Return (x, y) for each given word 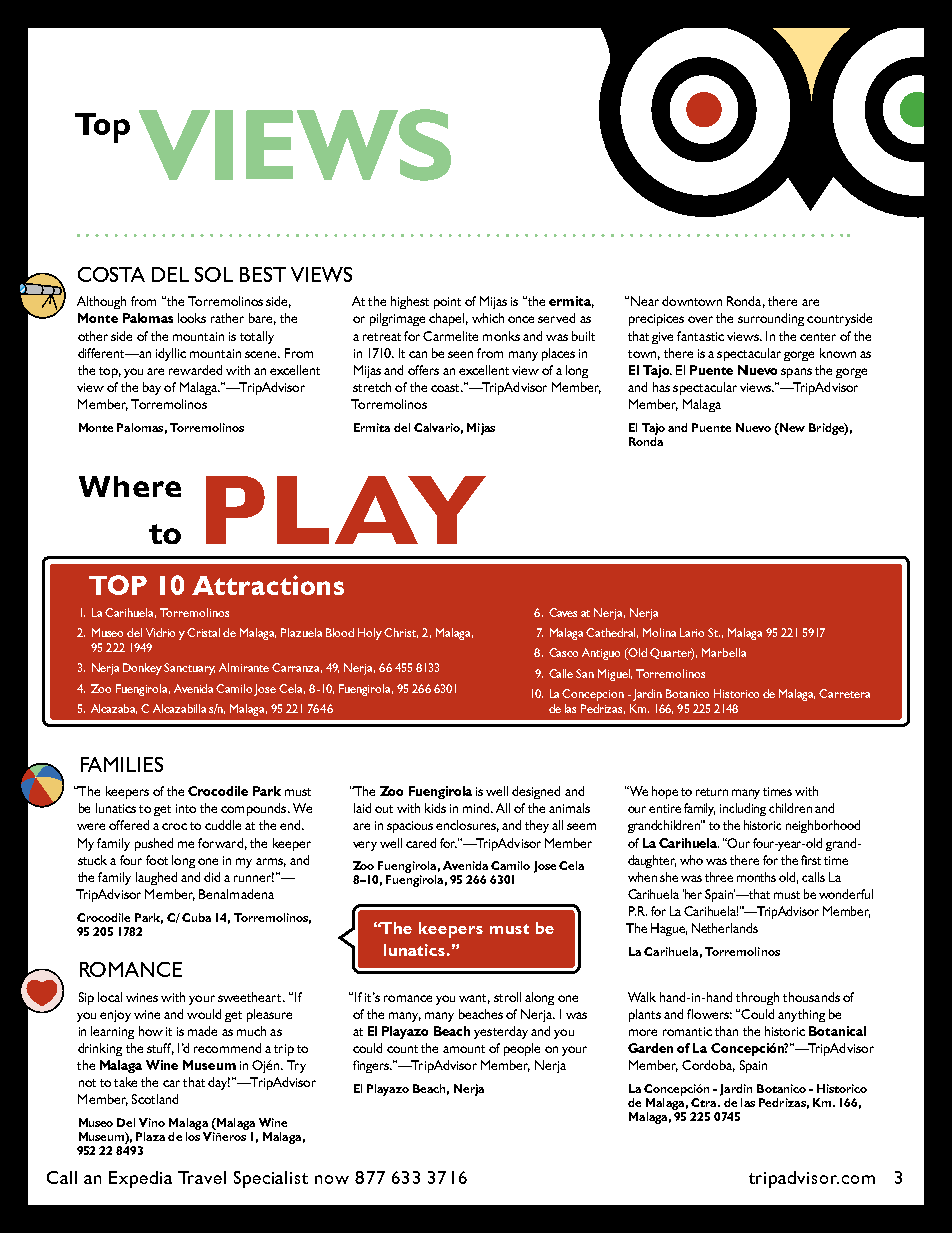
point (447, 303)
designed (536, 792)
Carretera (844, 693)
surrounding (771, 319)
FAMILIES (122, 764)
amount (464, 1049)
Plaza (150, 1136)
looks (192, 318)
